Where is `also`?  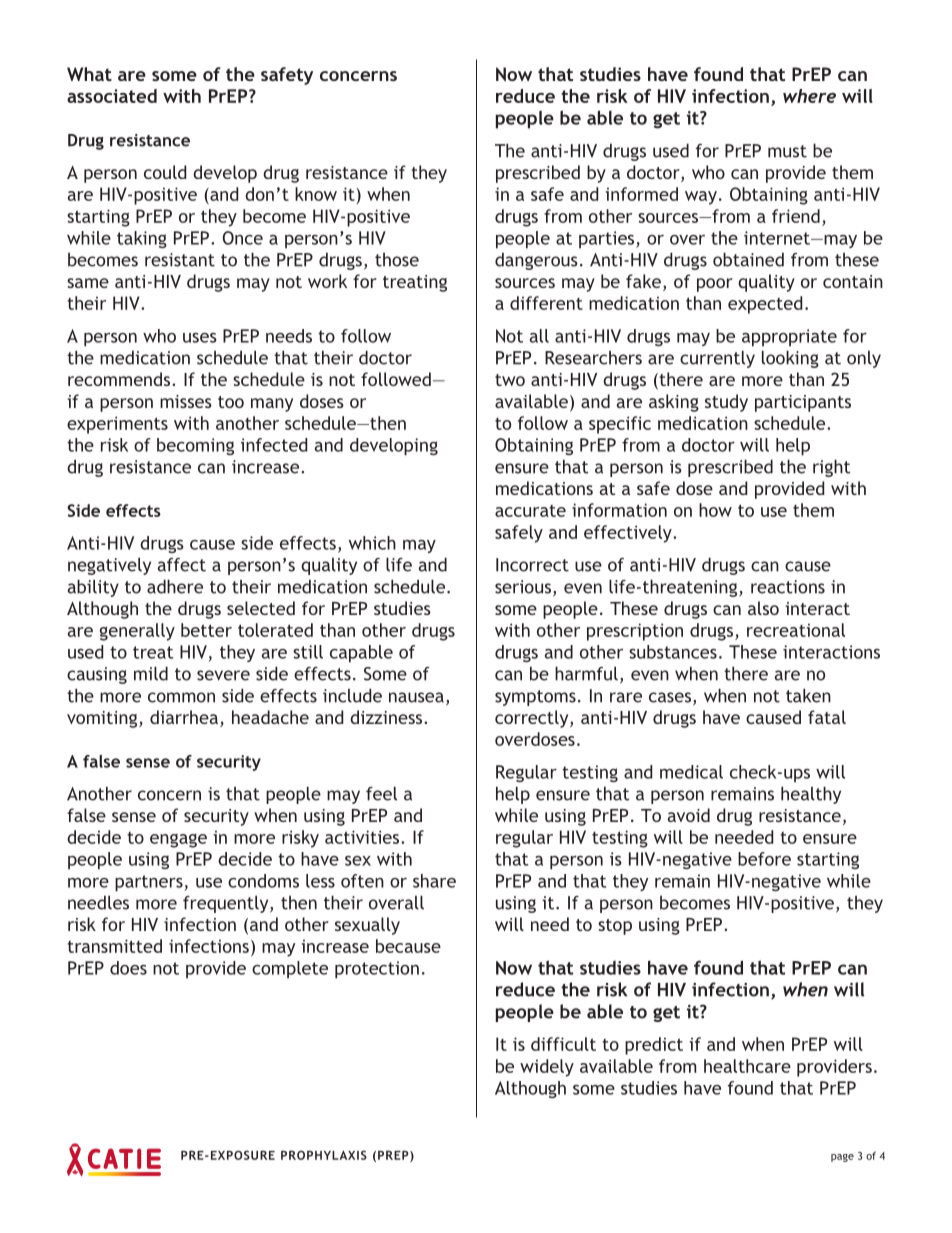 also is located at coordinates (763, 608).
